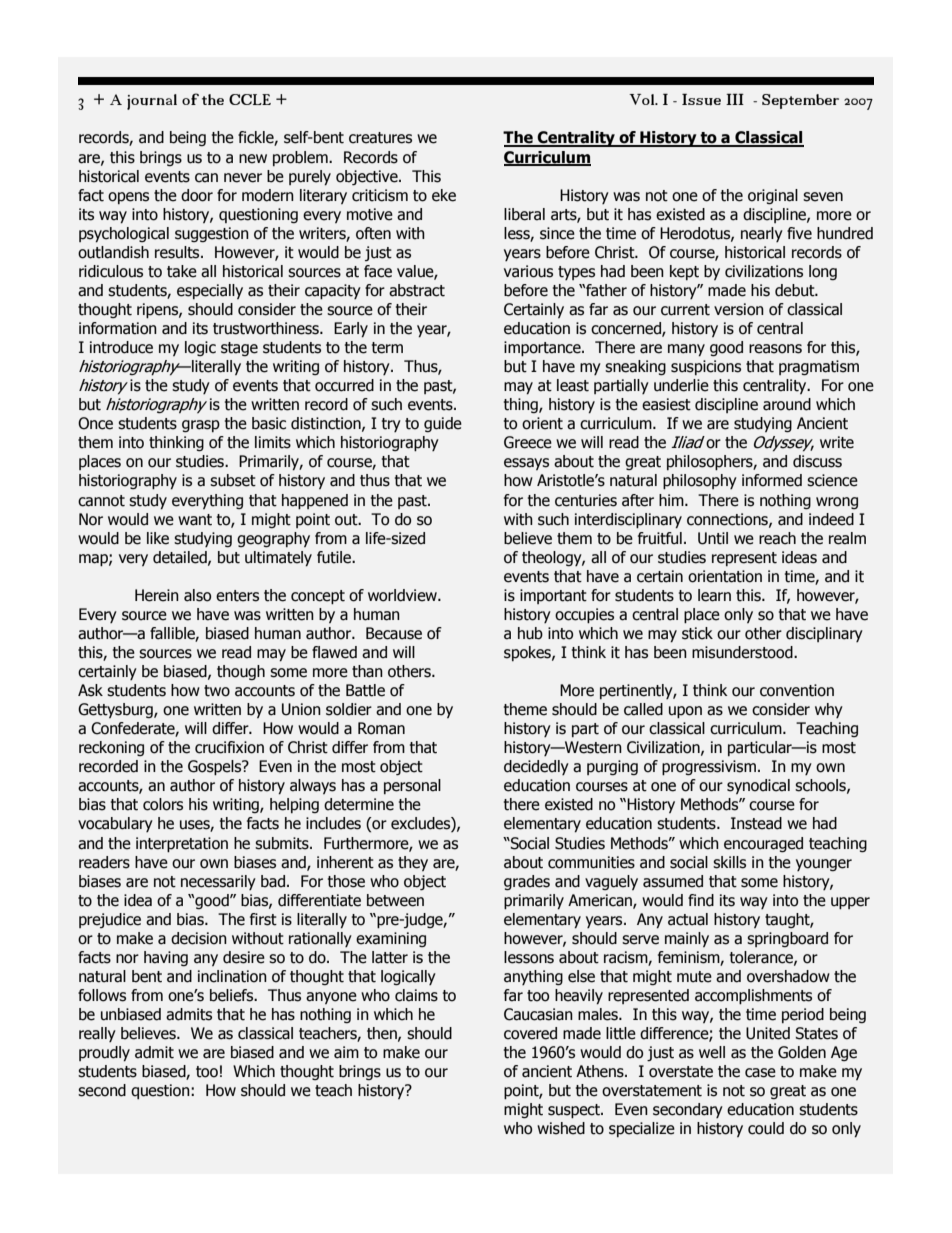 The width and height of the screenshot is (952, 1233). What do you see at coordinates (104, 1054) in the screenshot?
I see `proudly` at bounding box center [104, 1054].
